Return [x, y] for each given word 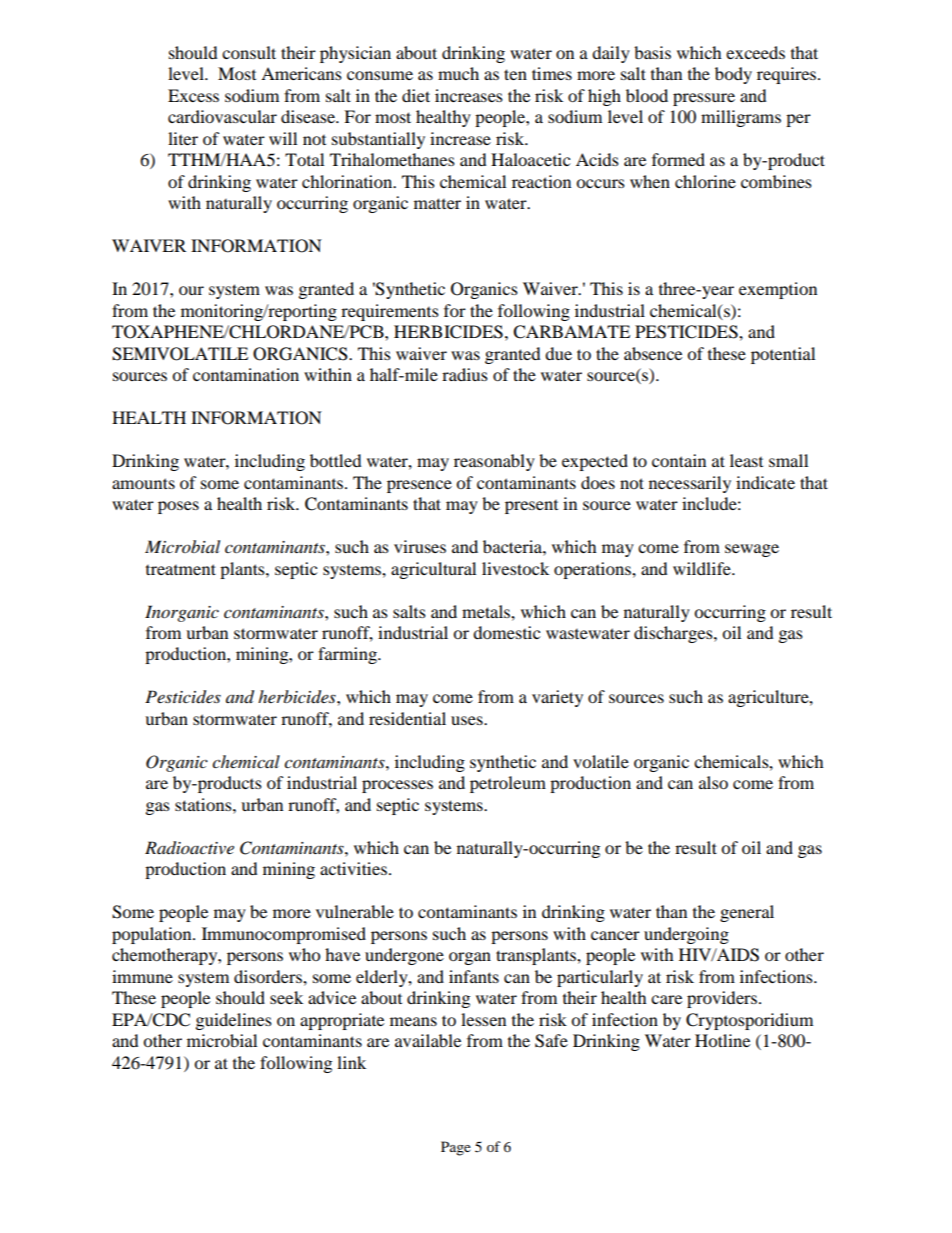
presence [419, 486]
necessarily [690, 484]
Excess [193, 95]
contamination [246, 374]
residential [407, 718]
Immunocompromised [284, 935]
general [747, 913]
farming [348, 655]
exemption [778, 290]
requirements [390, 312]
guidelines [234, 1021]
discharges [674, 634]
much [458, 73]
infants [474, 976]
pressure [704, 99]
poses [178, 507]
